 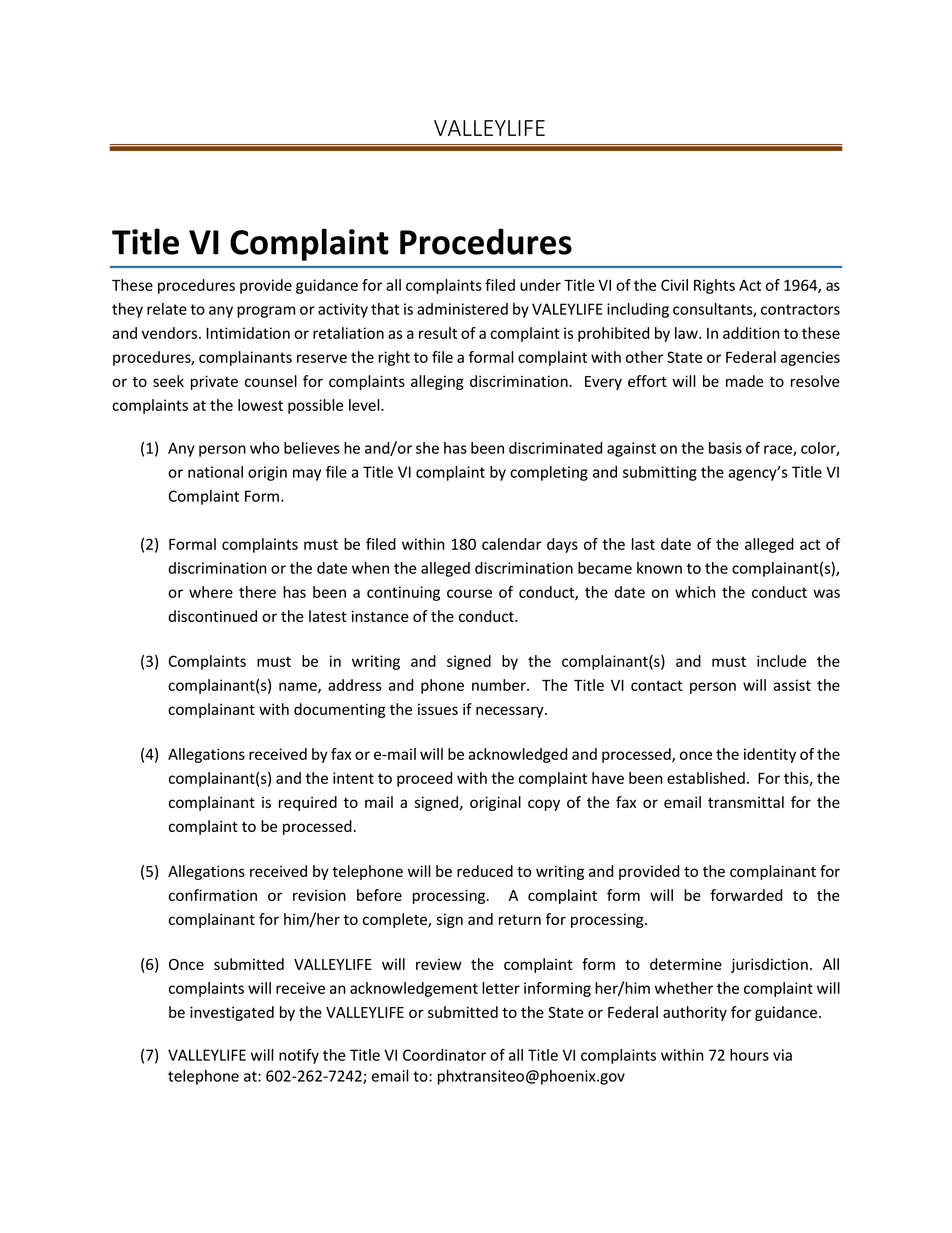 I want to click on reduced, so click(x=485, y=871).
